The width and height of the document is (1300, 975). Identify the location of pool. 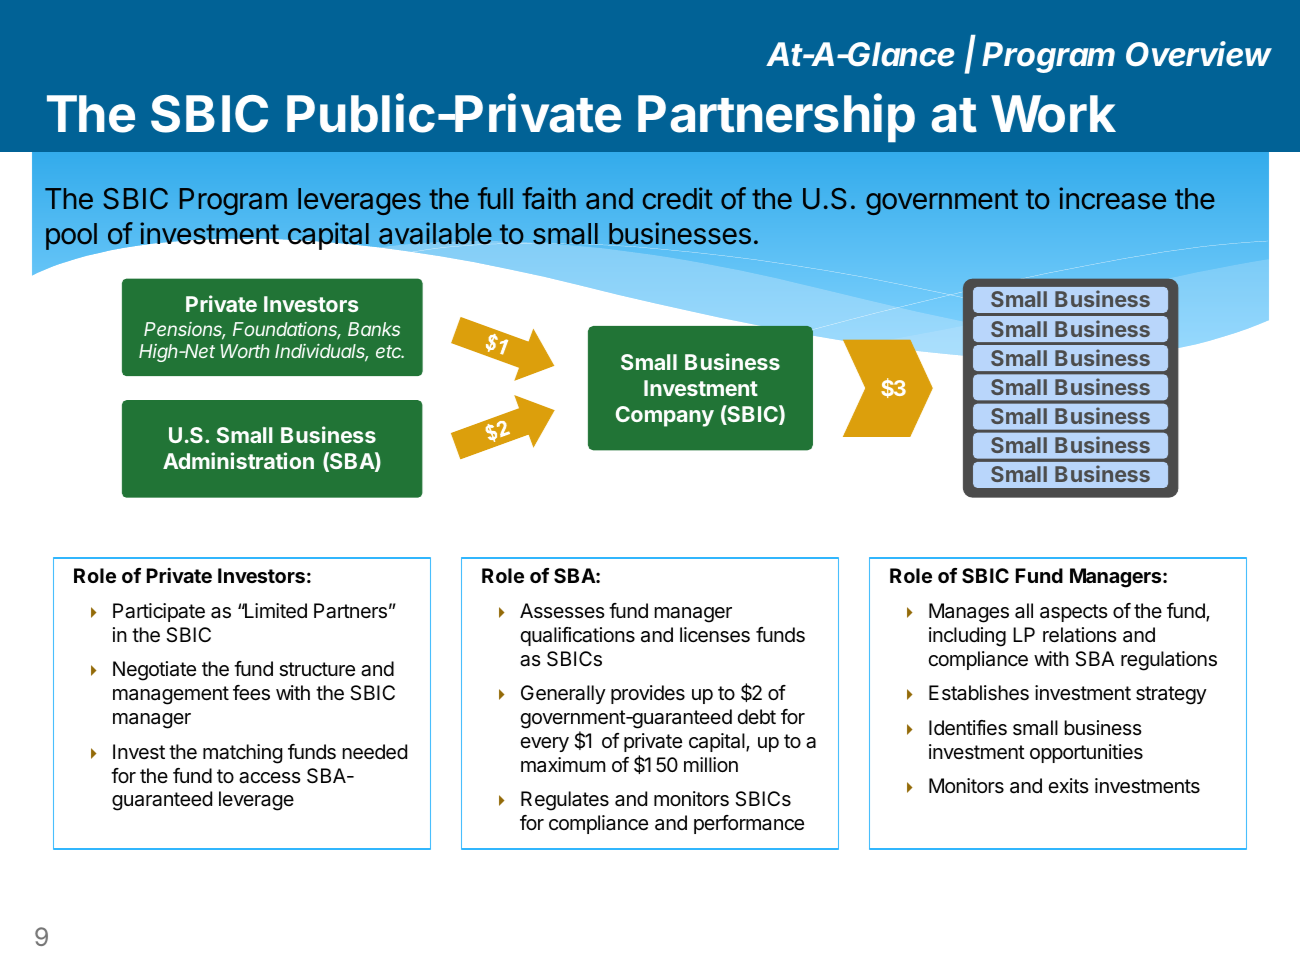
(71, 236).
